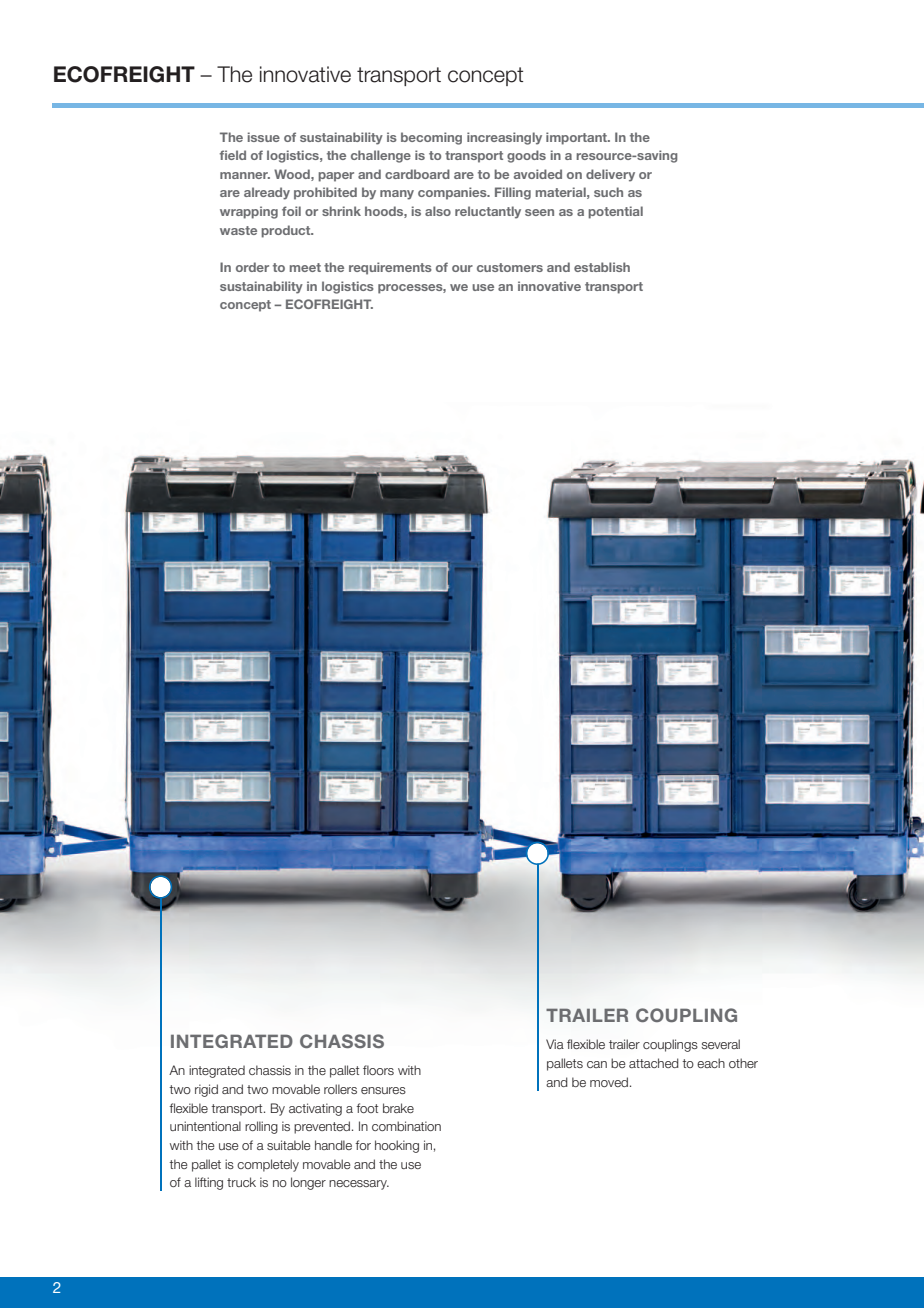  Describe the element at coordinates (555, 1044) in the image. I see `Via` at that location.
